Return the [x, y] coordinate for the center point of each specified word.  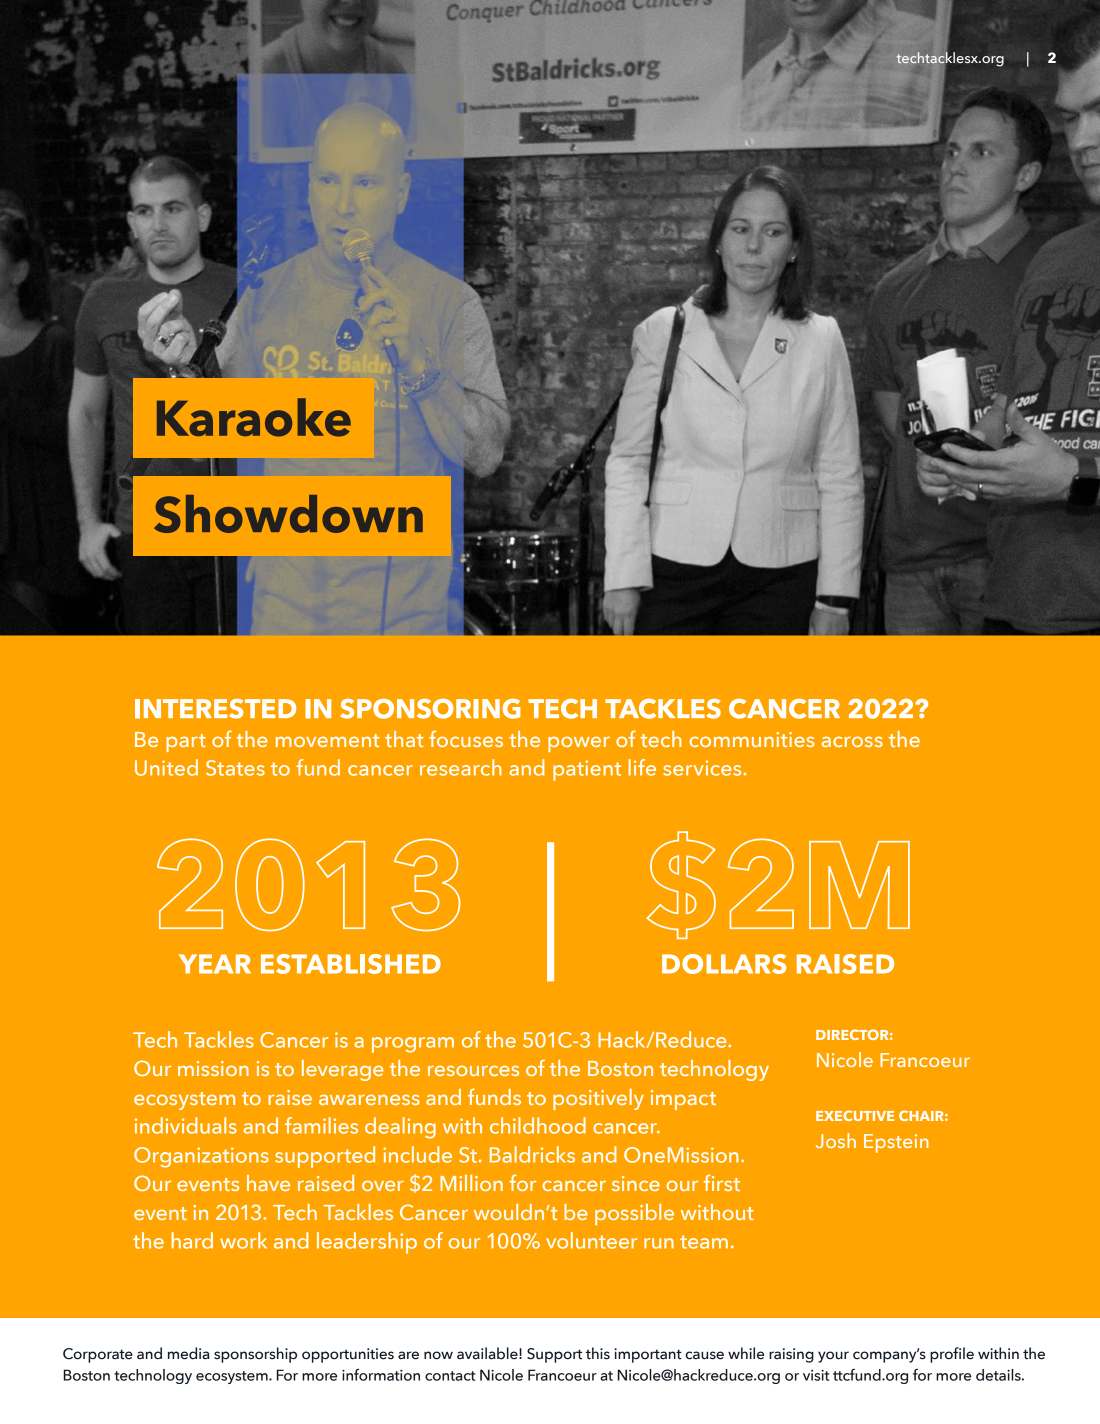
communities [752, 739]
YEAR [215, 964]
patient [587, 770]
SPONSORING [430, 709]
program [413, 1045]
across [852, 741]
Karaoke [254, 417]
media [188, 1353]
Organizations [201, 1157]
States [235, 768]
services [702, 768]
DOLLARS [724, 964]
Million [471, 1183]
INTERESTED [215, 709]
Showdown [288, 514]
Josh [836, 1140]
